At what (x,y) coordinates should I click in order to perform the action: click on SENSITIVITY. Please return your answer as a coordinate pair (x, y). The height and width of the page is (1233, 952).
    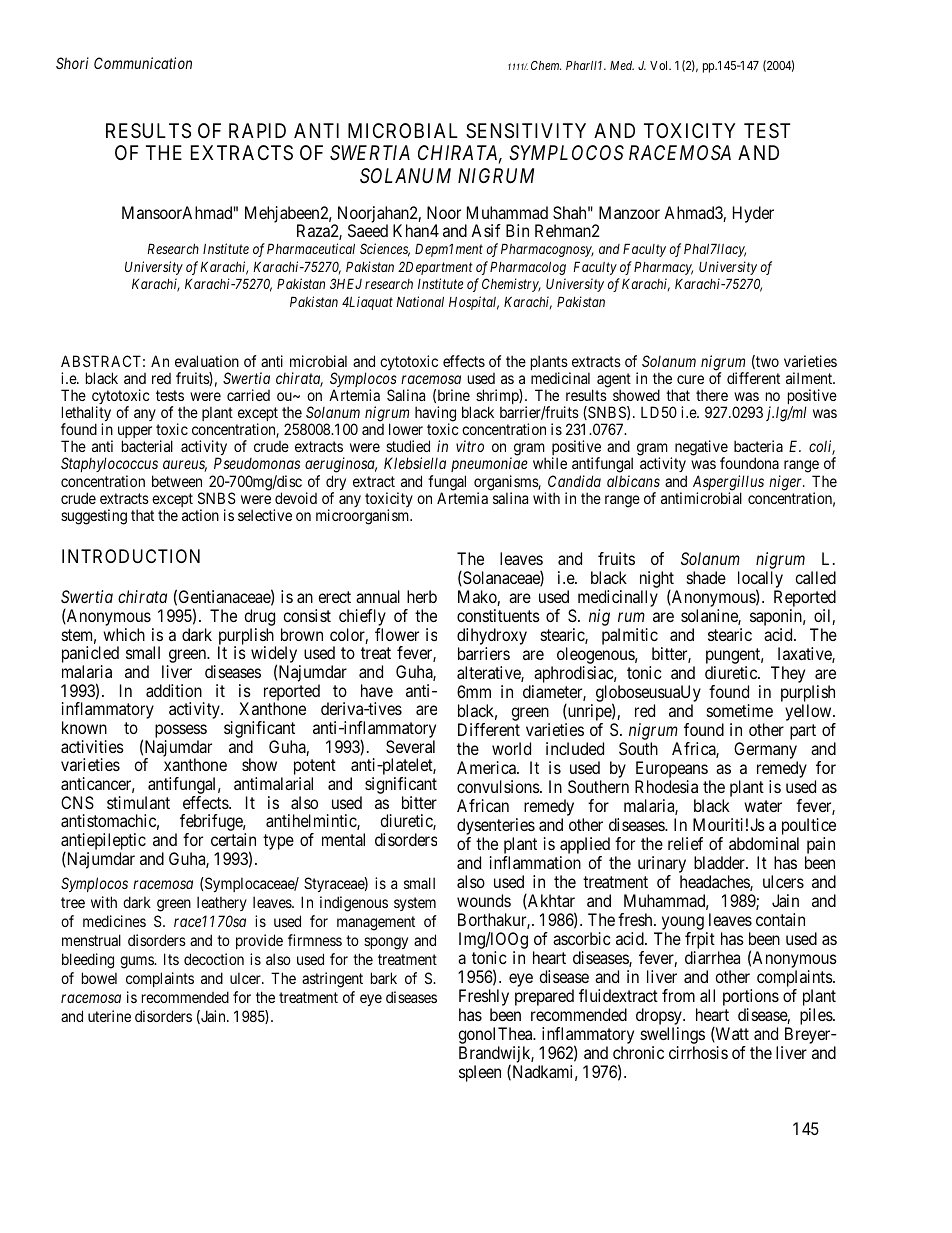
    Looking at the image, I should click on (526, 131).
